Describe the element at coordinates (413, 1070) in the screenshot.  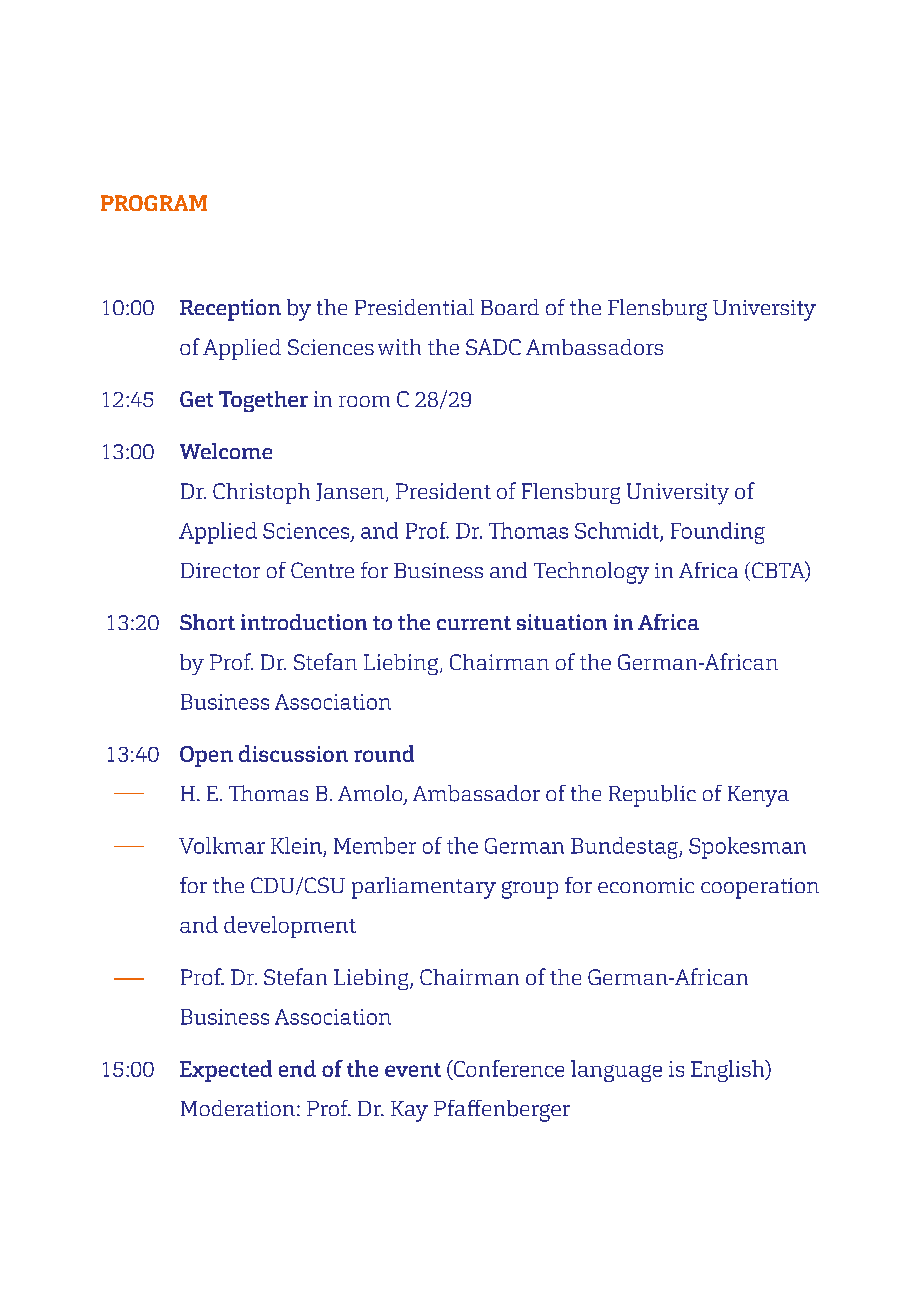
I see `event` at that location.
